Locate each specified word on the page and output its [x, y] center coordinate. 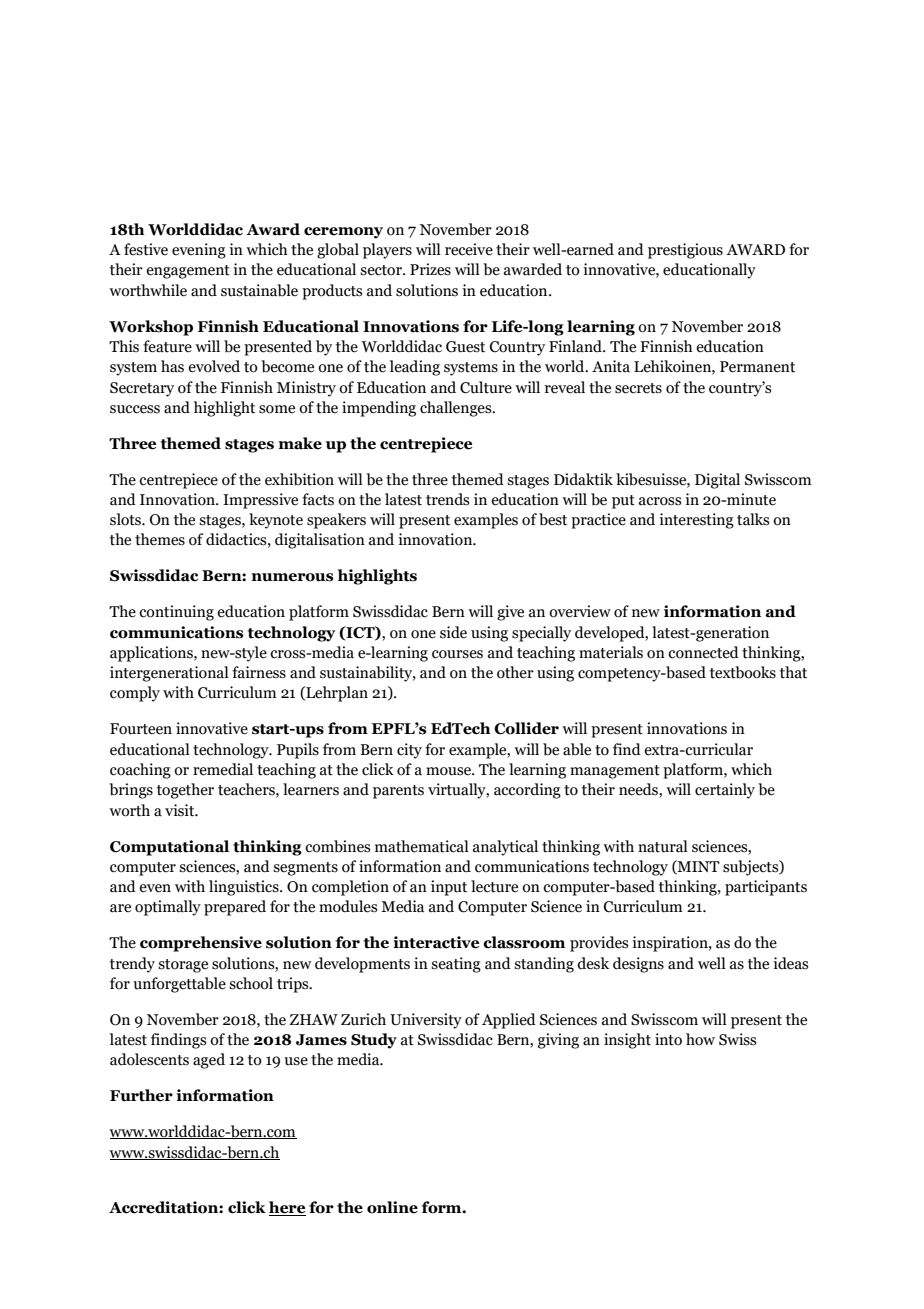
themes [160, 539]
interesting [696, 521]
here [287, 1208]
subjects [752, 868]
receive [469, 249]
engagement [188, 272]
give [510, 613]
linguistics [245, 888]
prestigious [685, 251]
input [449, 888]
